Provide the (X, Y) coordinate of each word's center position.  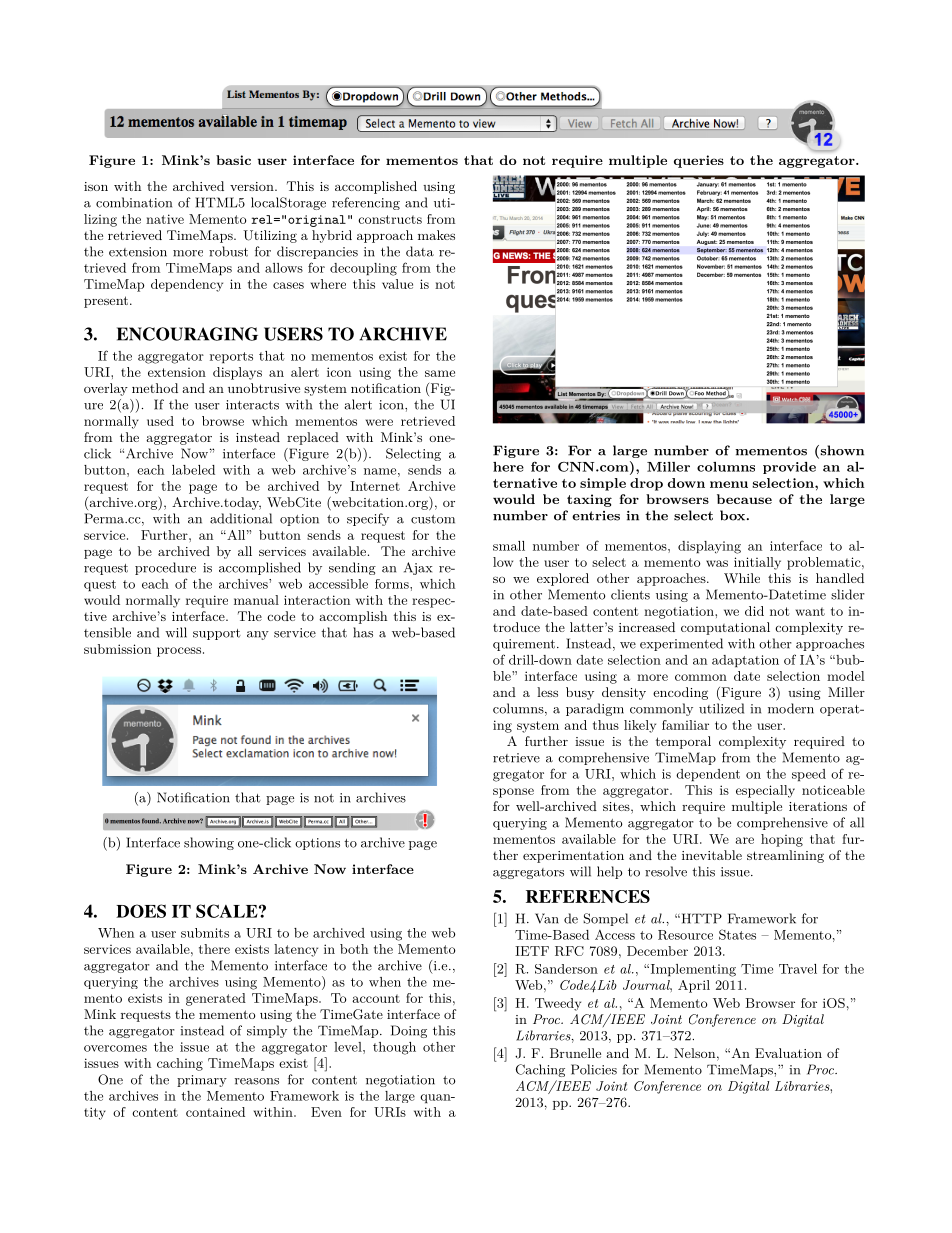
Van (547, 918)
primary (202, 1081)
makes (436, 235)
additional (241, 518)
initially (757, 563)
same (440, 373)
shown (841, 451)
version (253, 186)
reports (231, 357)
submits (205, 933)
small (509, 546)
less (547, 692)
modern (791, 708)
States (737, 934)
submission (117, 649)
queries (699, 161)
